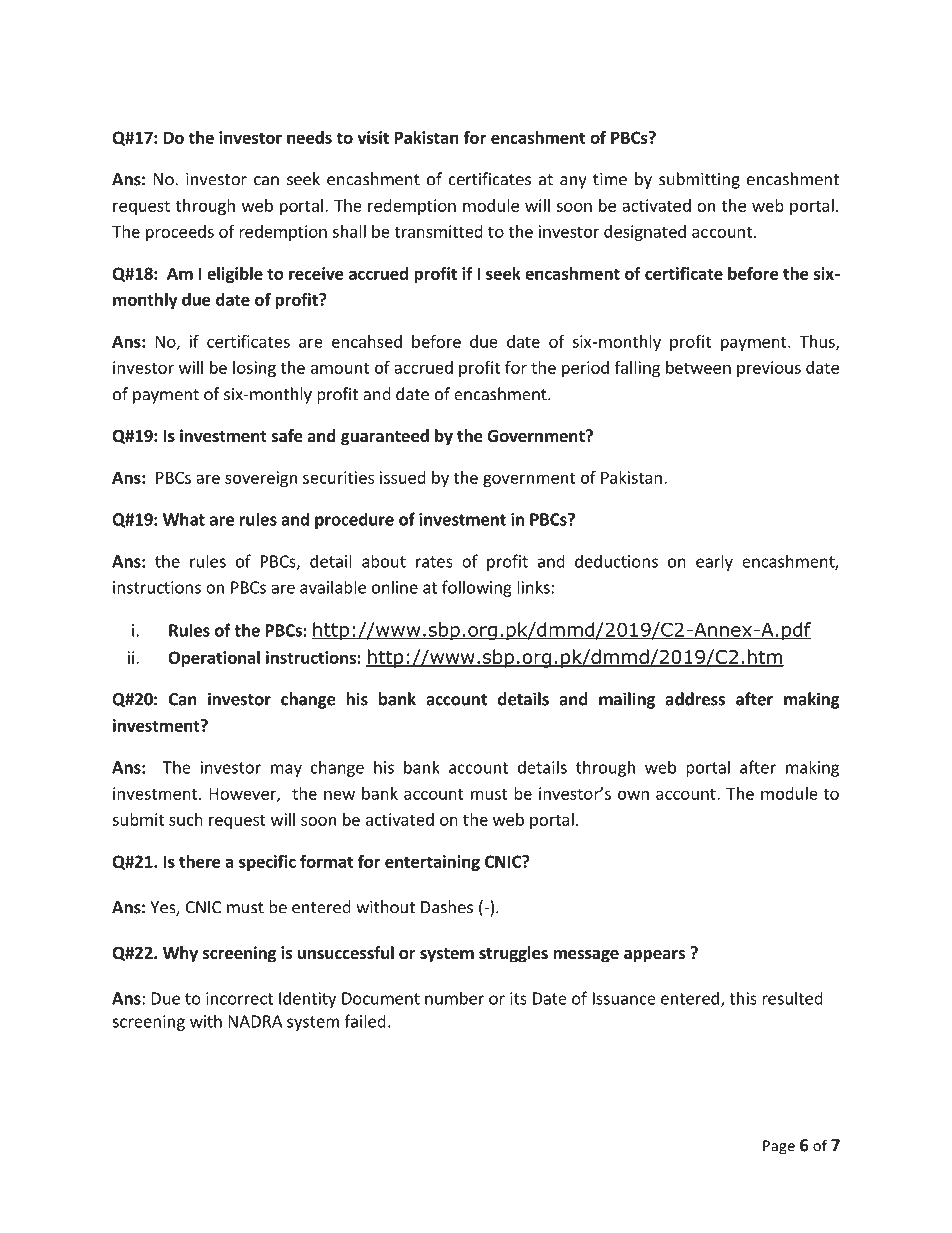  What do you see at coordinates (695, 699) in the screenshot?
I see `address` at bounding box center [695, 699].
